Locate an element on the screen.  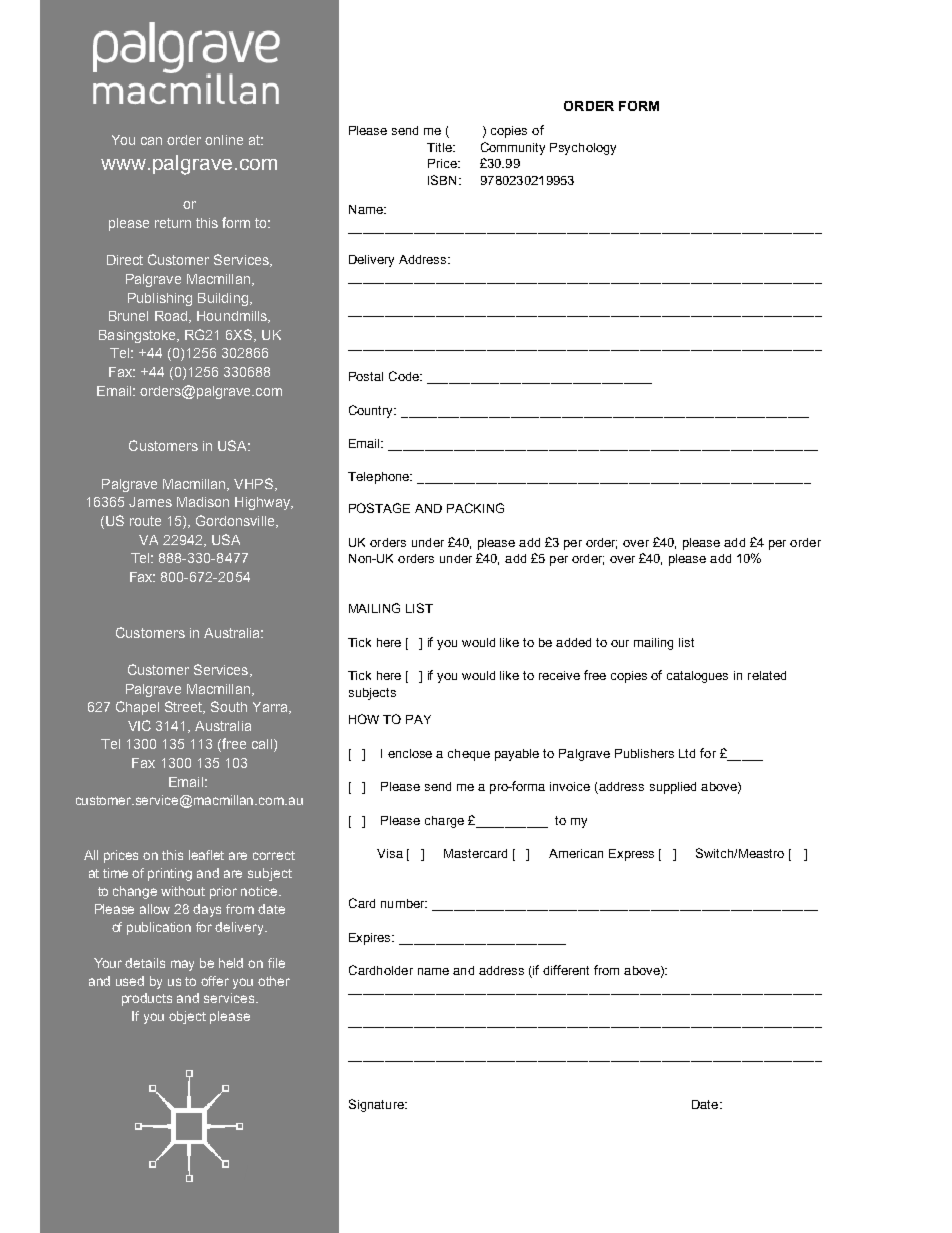
ISBN is located at coordinates (442, 180).
